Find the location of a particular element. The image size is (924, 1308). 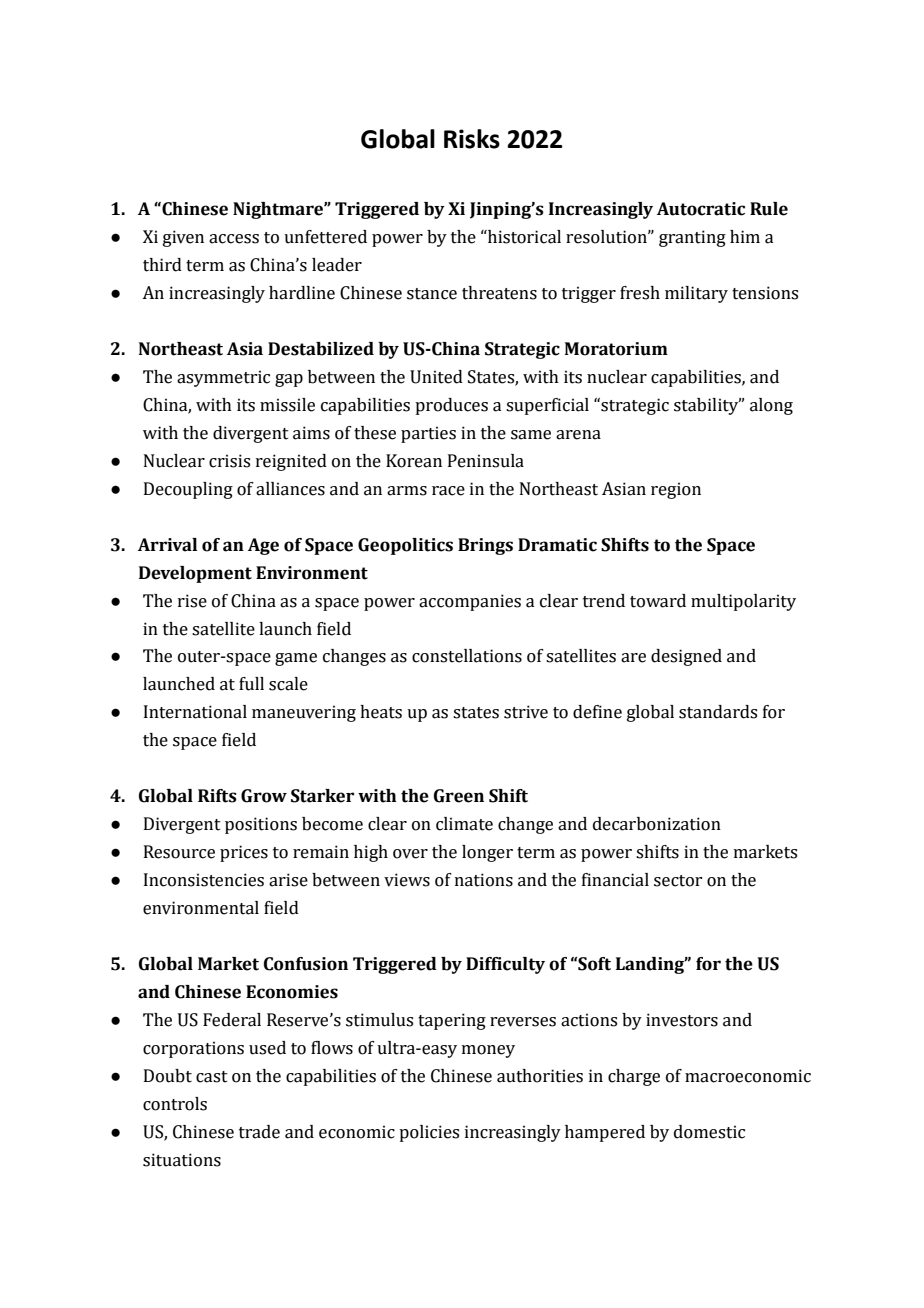

Rifts is located at coordinates (217, 796).
